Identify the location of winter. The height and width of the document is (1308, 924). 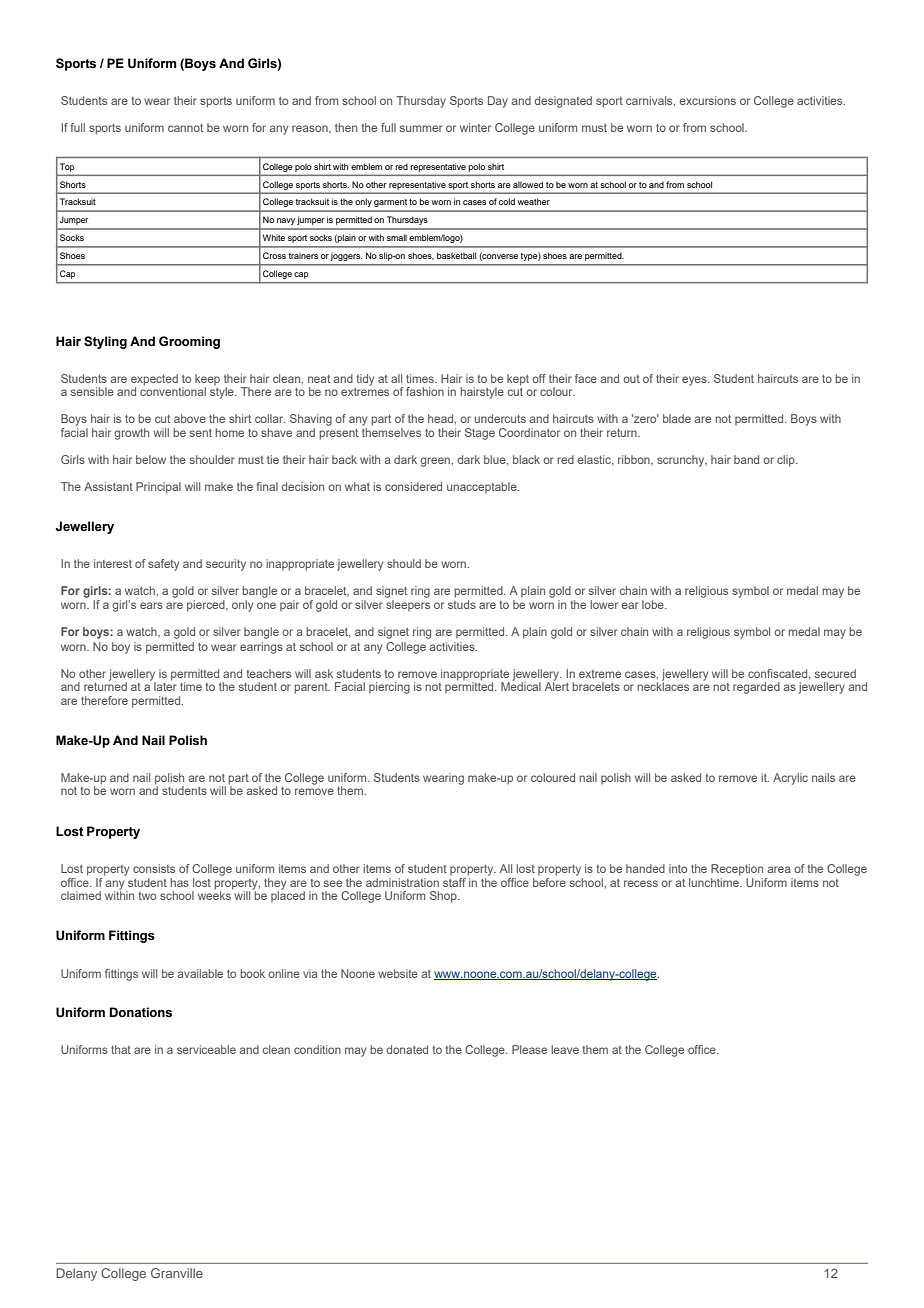
(475, 127).
